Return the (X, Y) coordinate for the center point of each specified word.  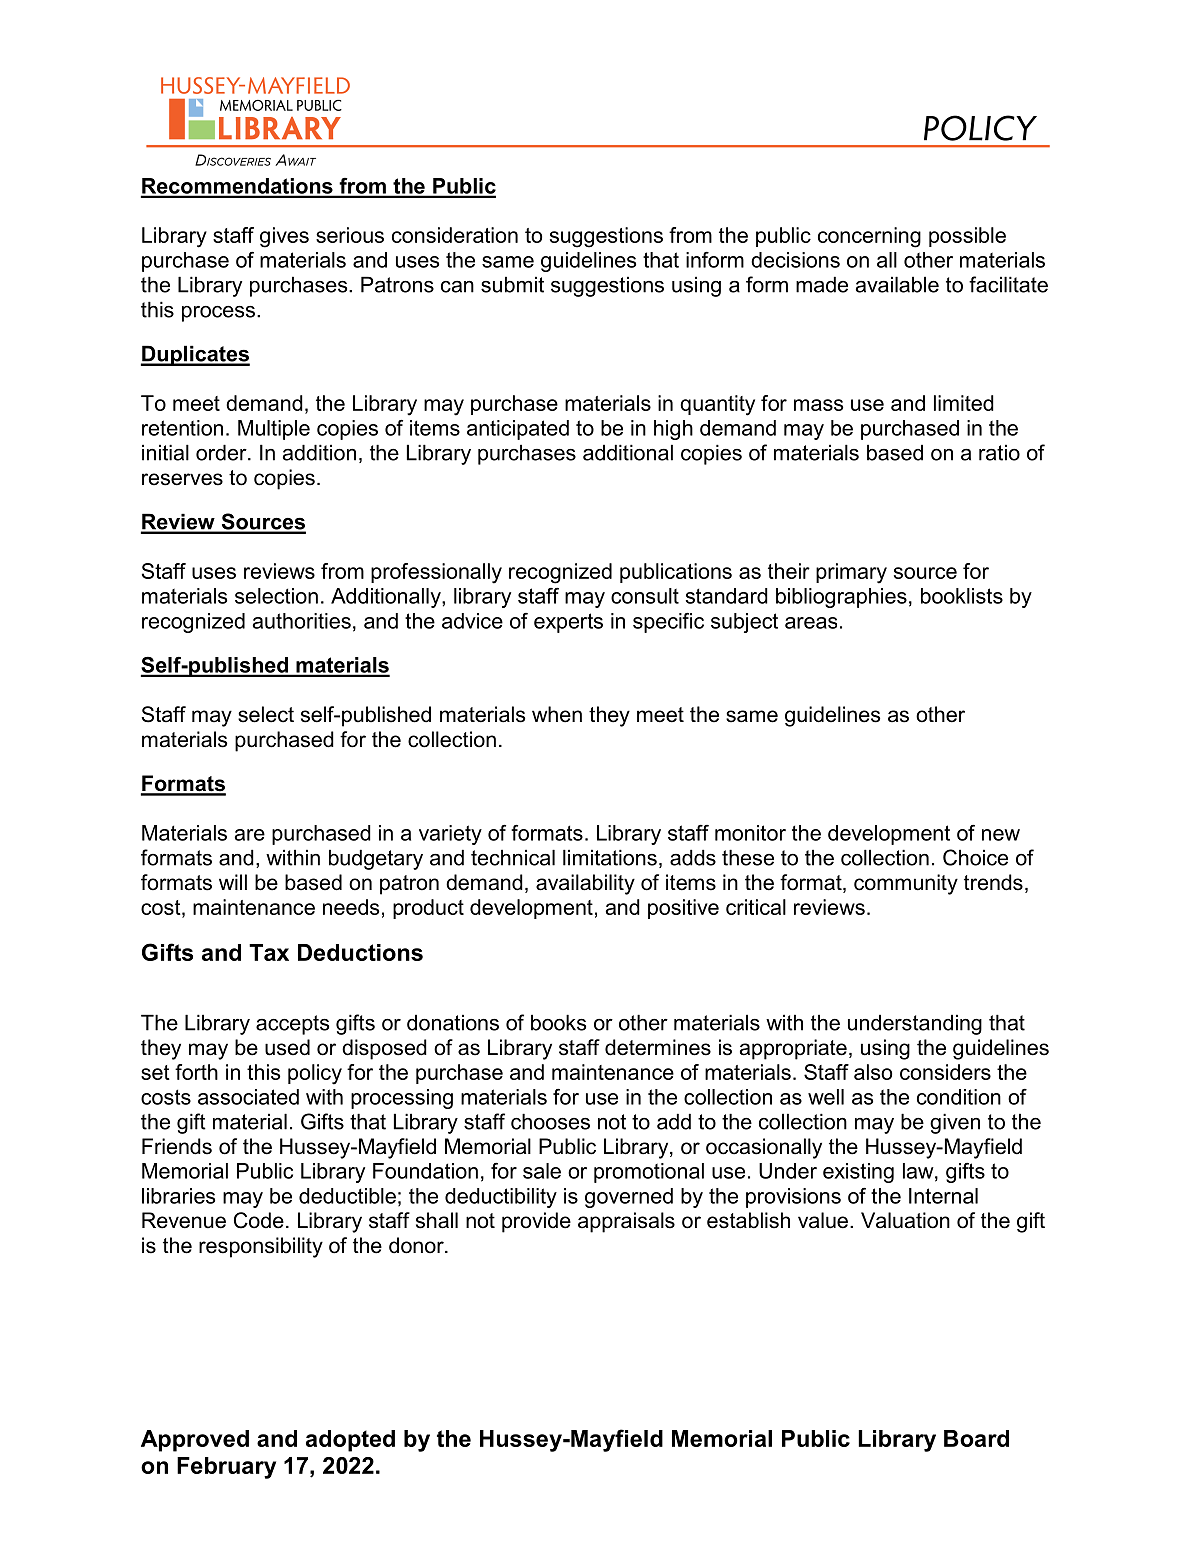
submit (512, 284)
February (226, 1468)
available (897, 284)
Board (976, 1438)
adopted (350, 1441)
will (233, 882)
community (906, 884)
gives (284, 237)
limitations (610, 857)
